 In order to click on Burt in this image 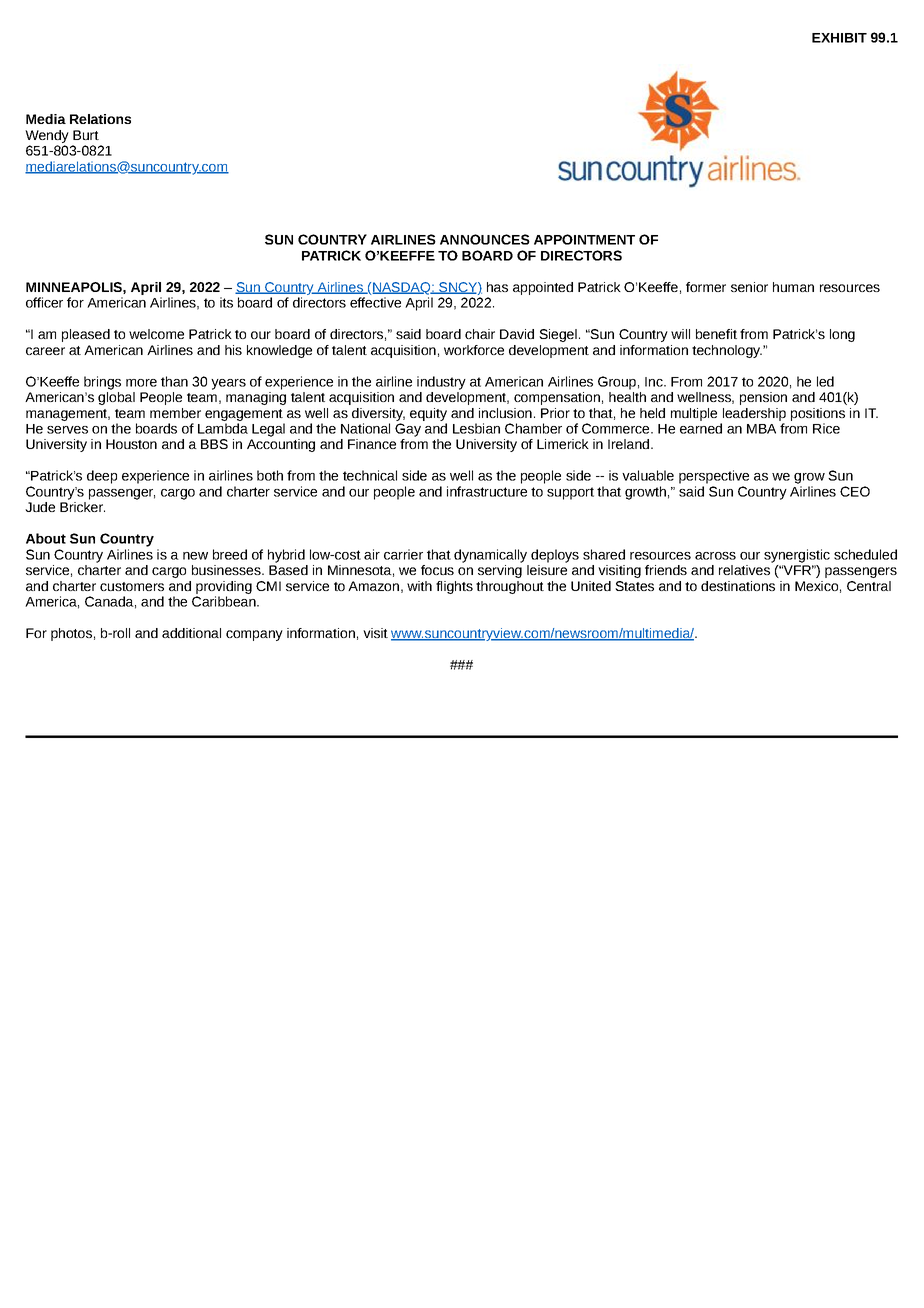, I will do `click(86, 135)`.
